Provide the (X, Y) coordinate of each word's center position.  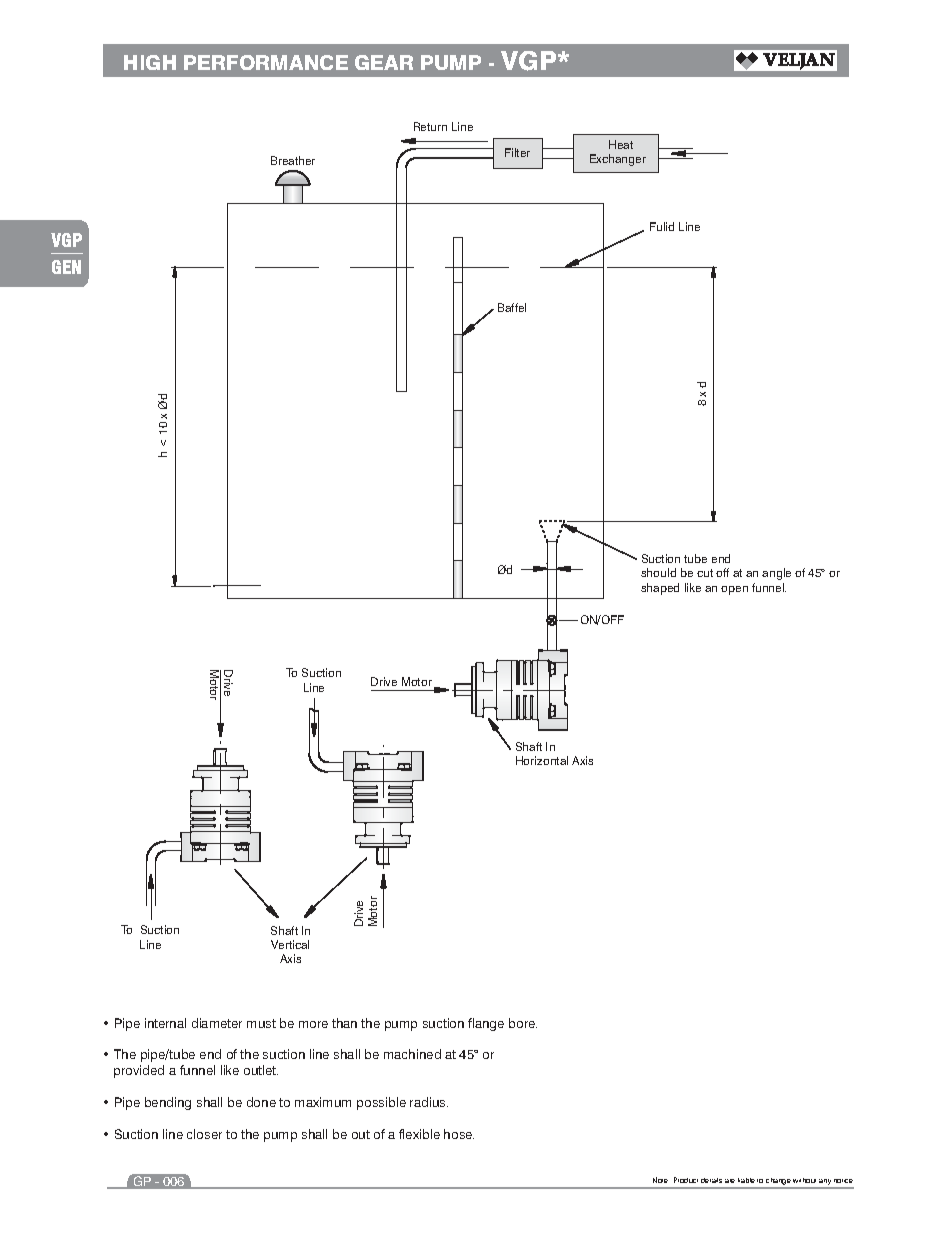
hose (459, 1134)
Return (430, 126)
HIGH (150, 62)
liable (746, 1180)
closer (204, 1134)
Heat (621, 144)
